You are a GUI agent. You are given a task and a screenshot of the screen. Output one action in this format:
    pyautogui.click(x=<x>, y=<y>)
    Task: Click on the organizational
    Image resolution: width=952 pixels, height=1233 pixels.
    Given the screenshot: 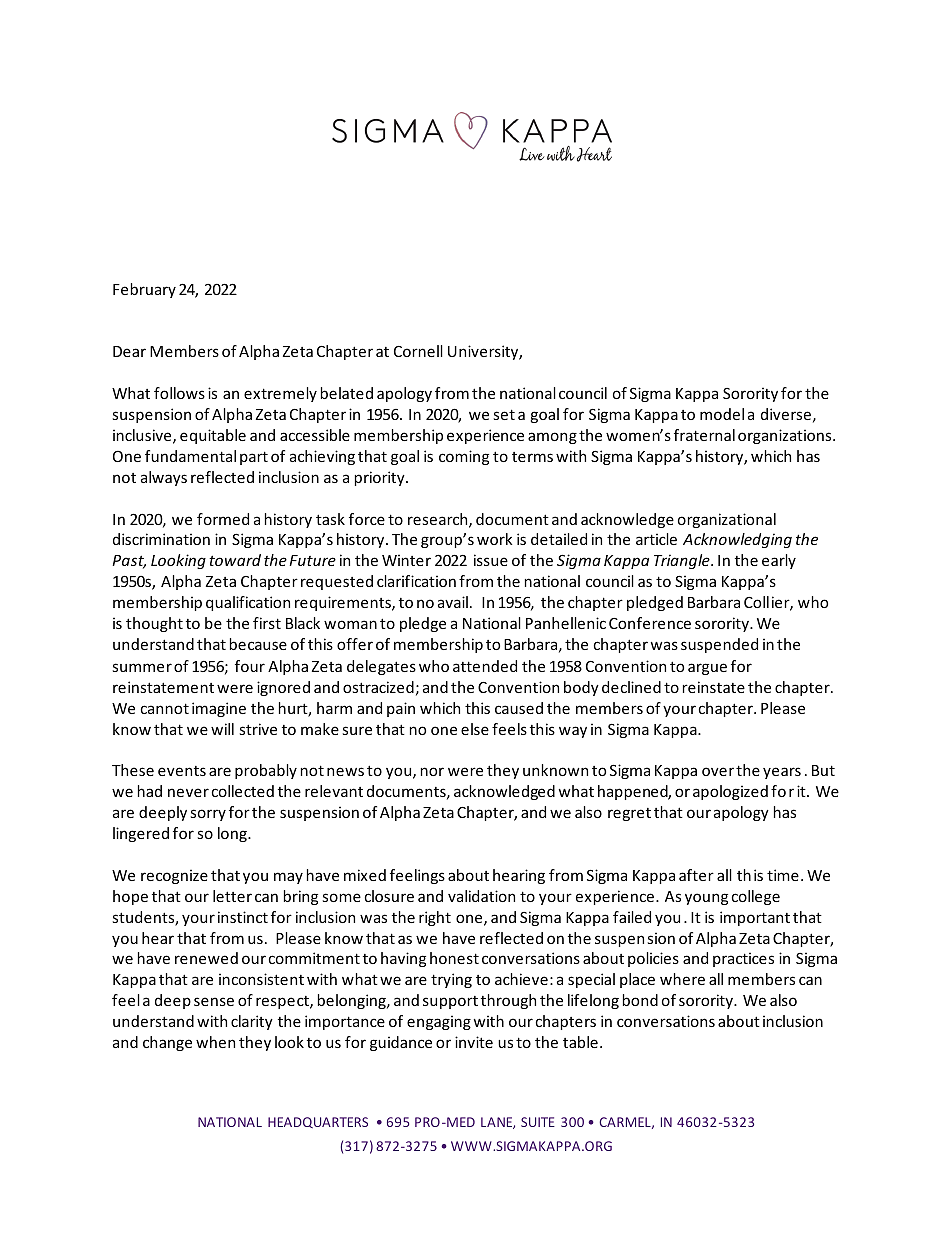 What is the action you would take?
    pyautogui.click(x=727, y=520)
